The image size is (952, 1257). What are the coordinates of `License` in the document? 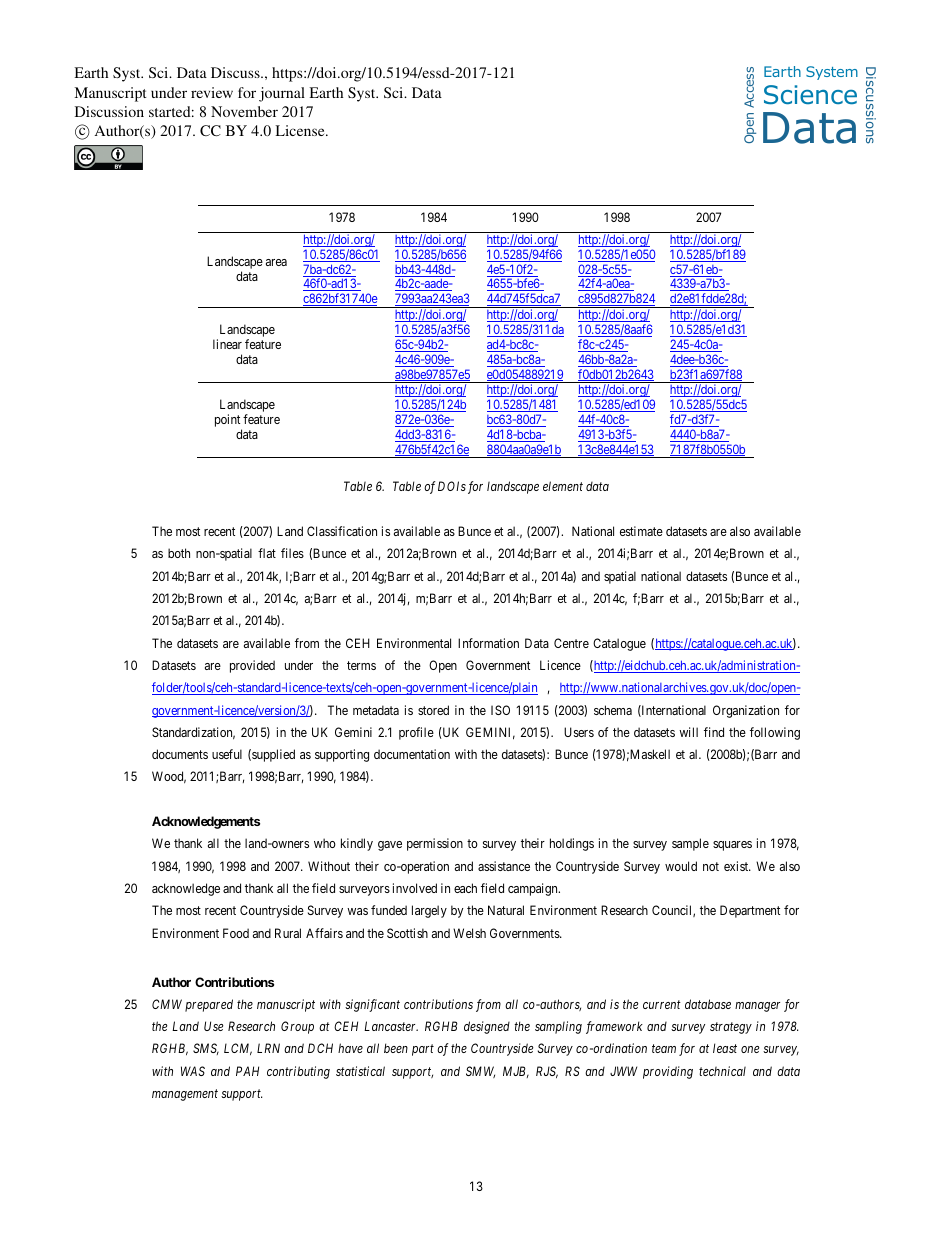 It's located at (301, 130).
